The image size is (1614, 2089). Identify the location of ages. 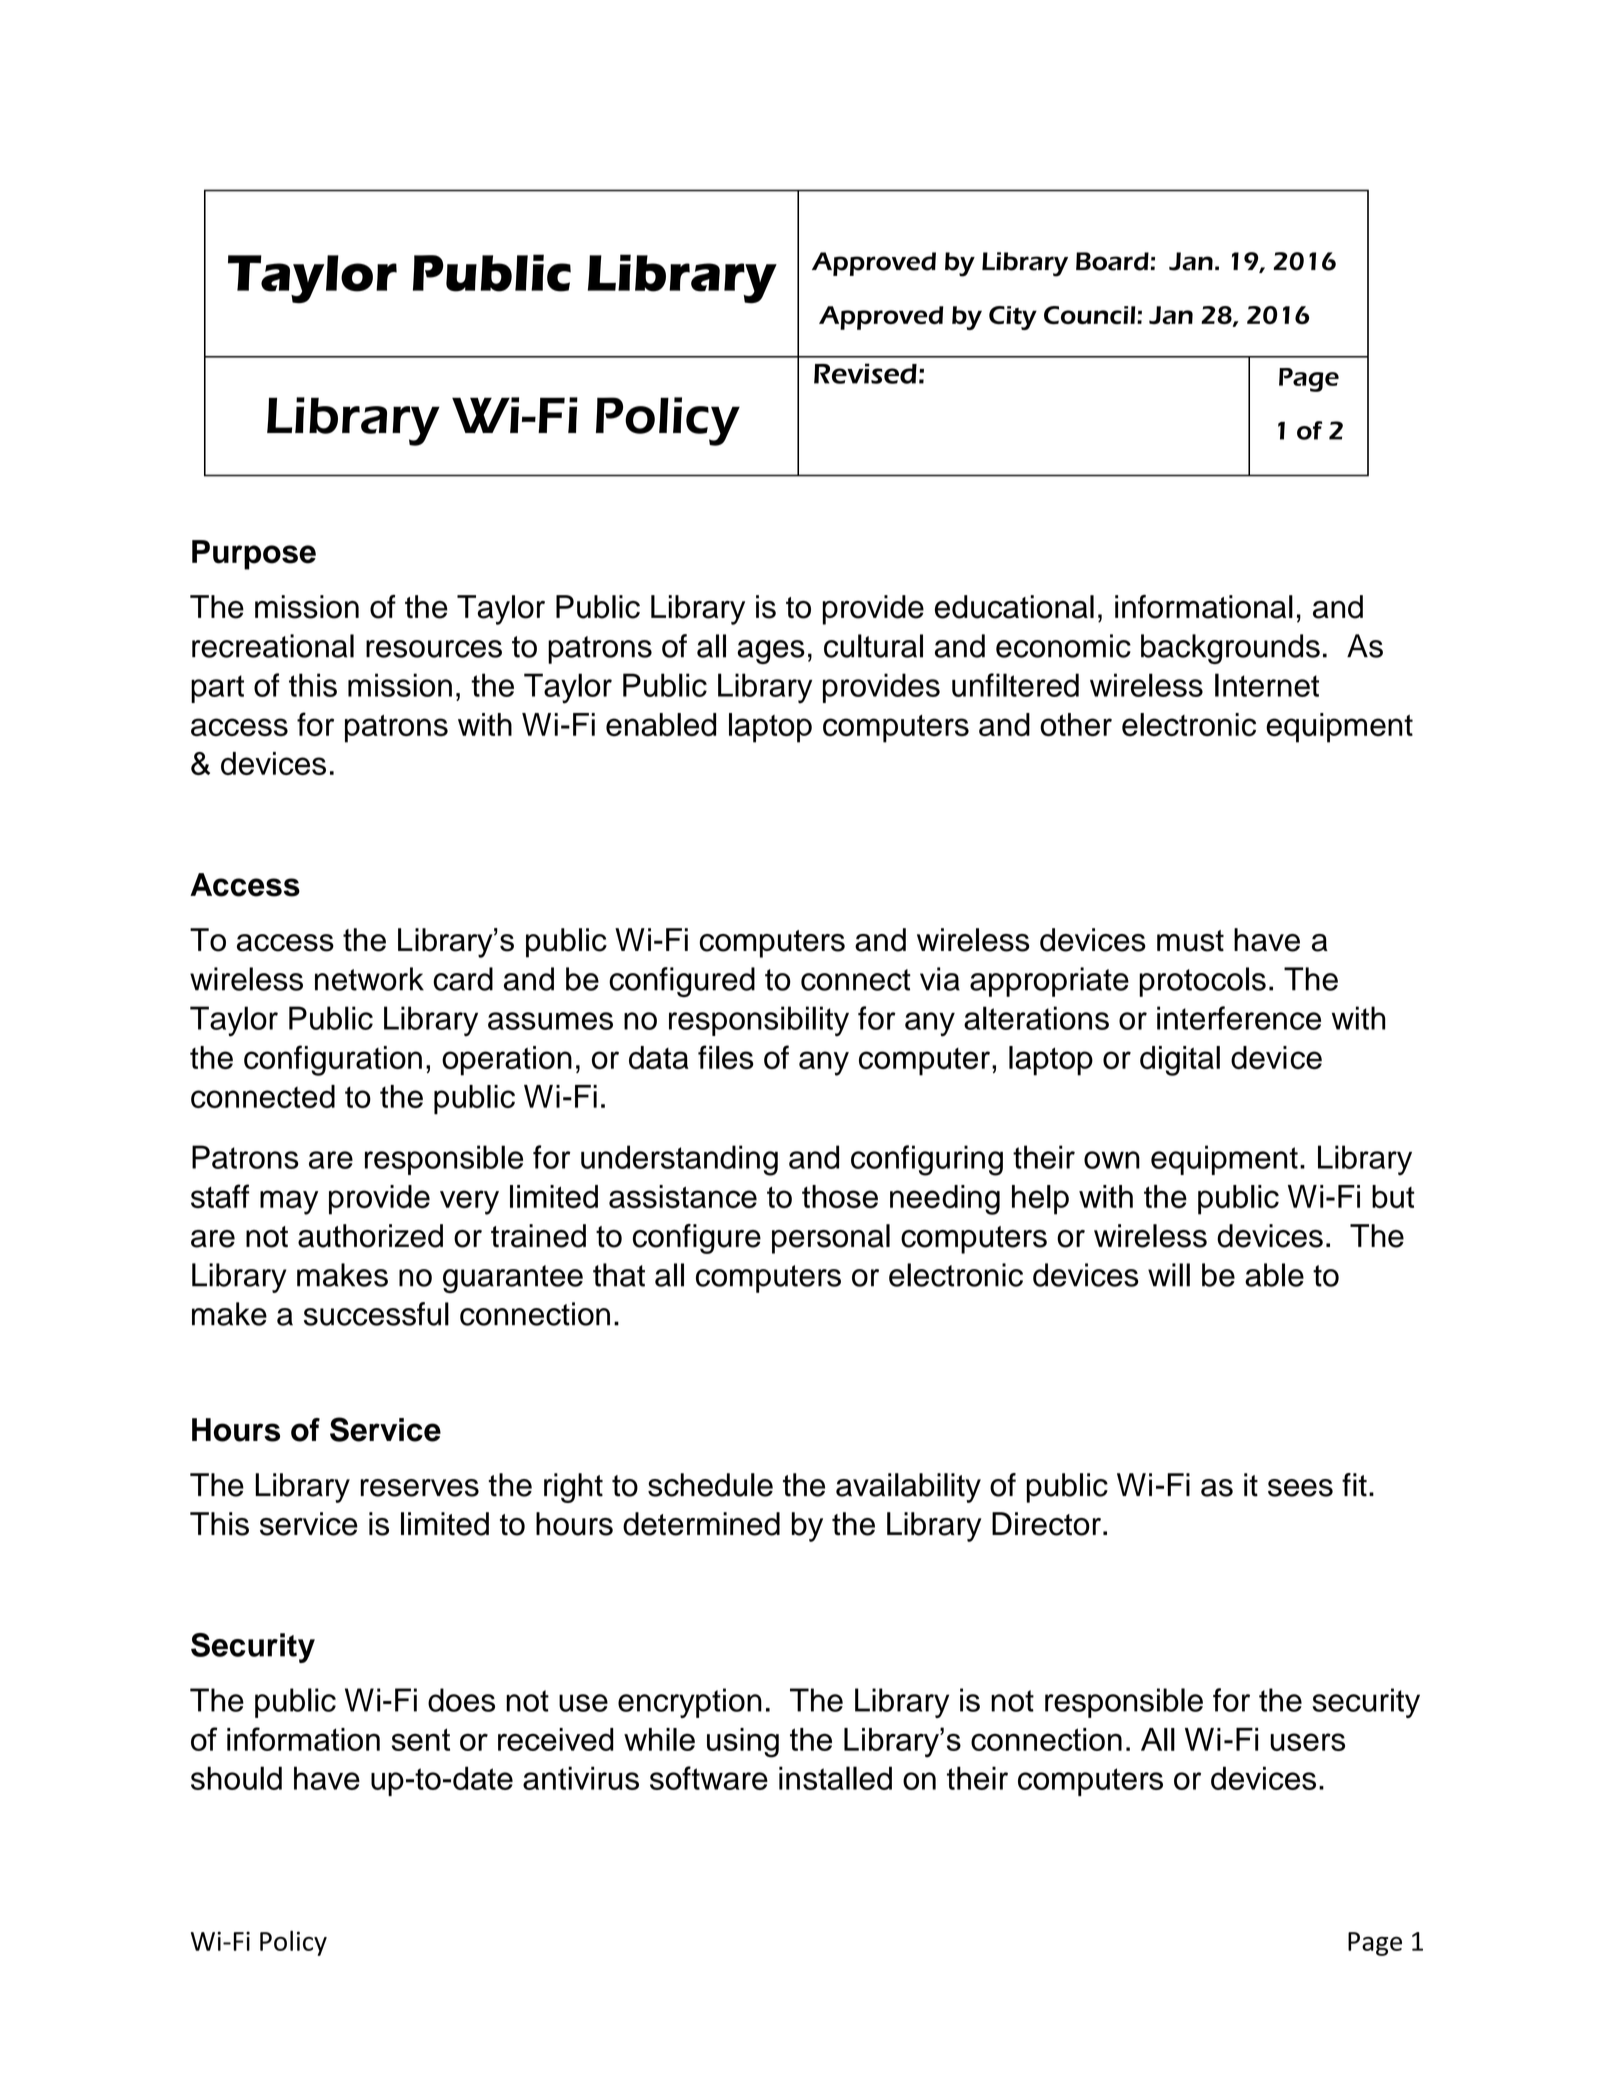
(771, 652).
